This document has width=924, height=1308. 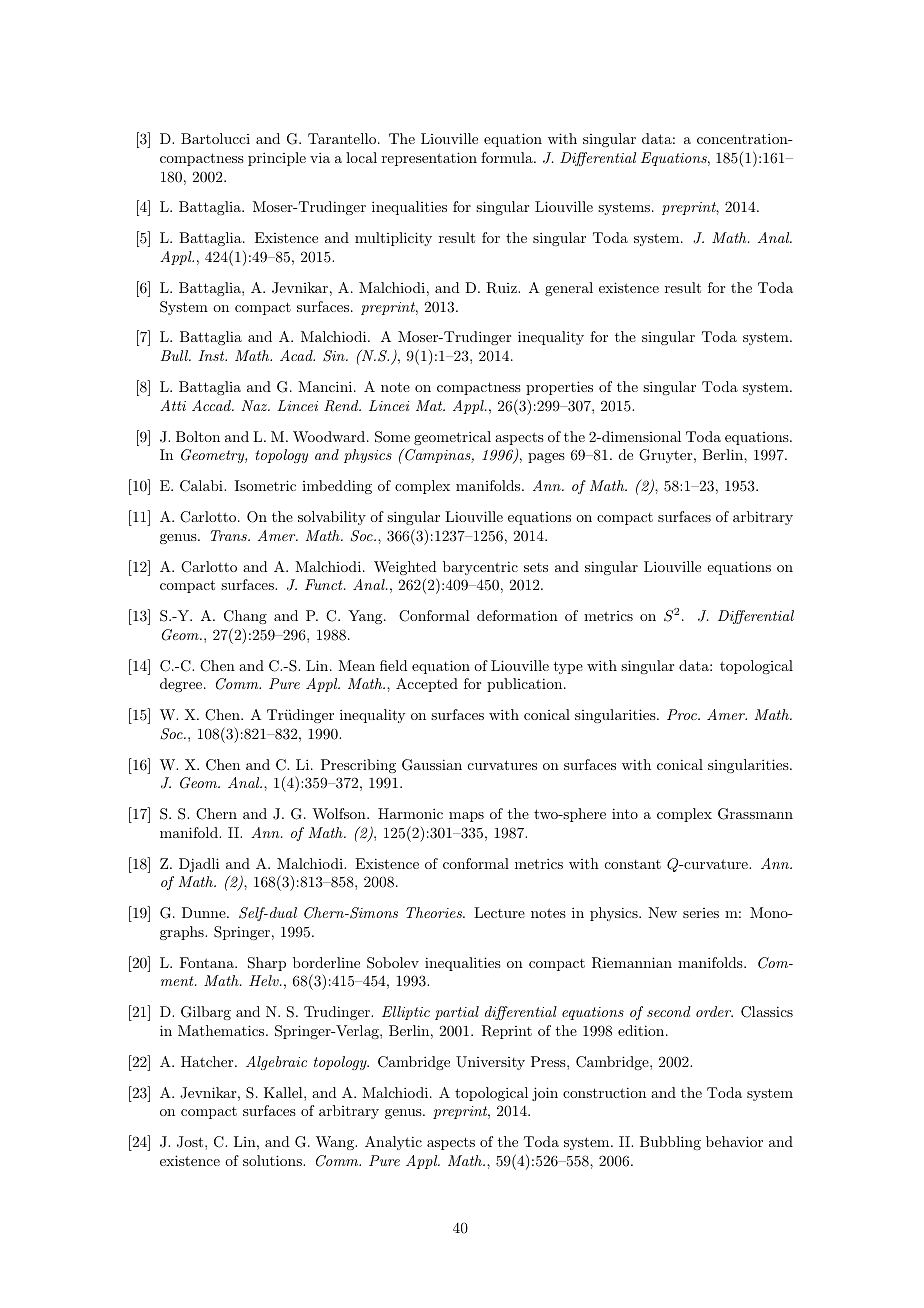 What do you see at coordinates (546, 458) in the document?
I see `pages` at bounding box center [546, 458].
